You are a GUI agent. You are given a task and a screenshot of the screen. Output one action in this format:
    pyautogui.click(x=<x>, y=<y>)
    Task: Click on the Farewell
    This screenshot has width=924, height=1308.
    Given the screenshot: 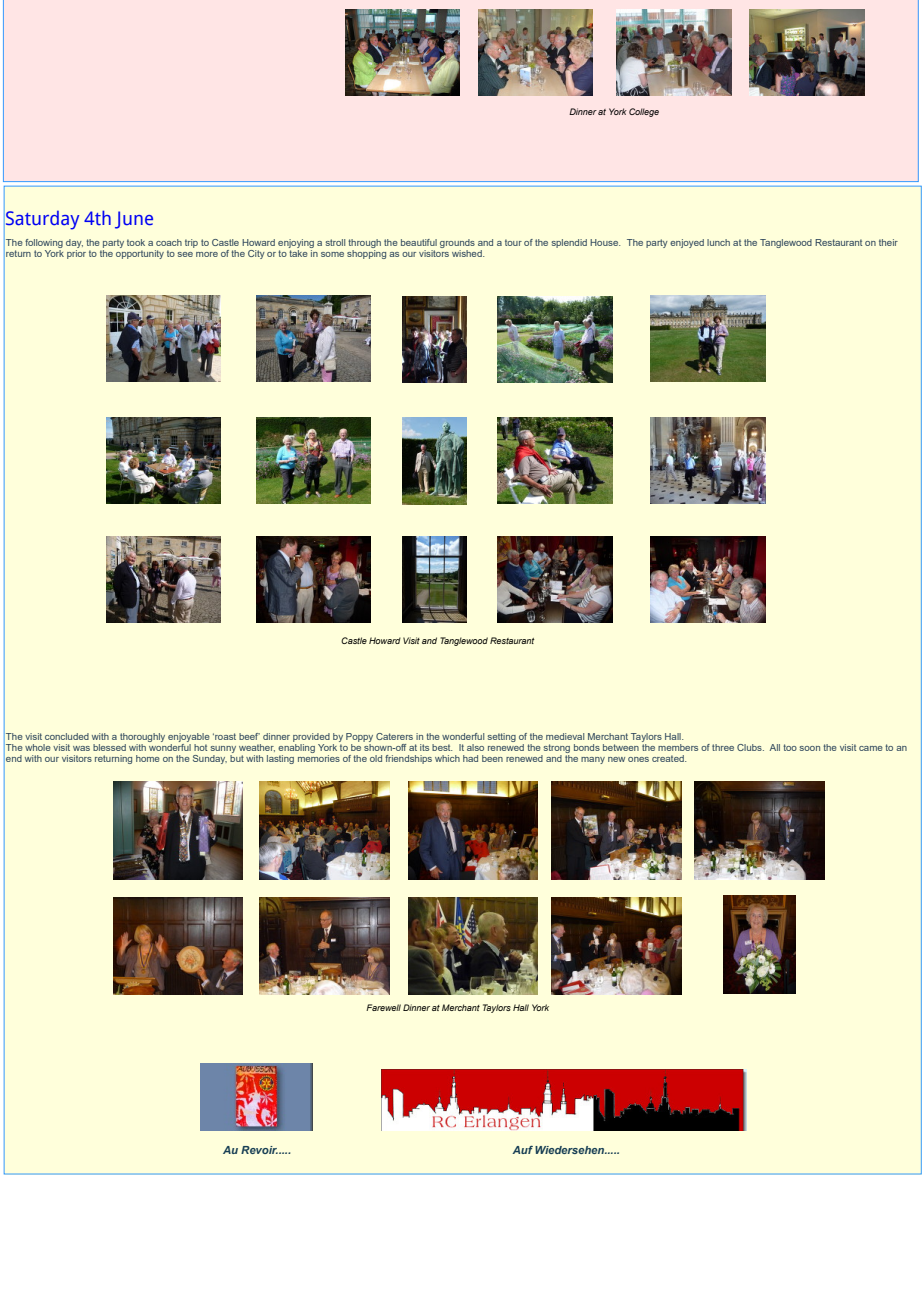 What is the action you would take?
    pyautogui.click(x=383, y=1007)
